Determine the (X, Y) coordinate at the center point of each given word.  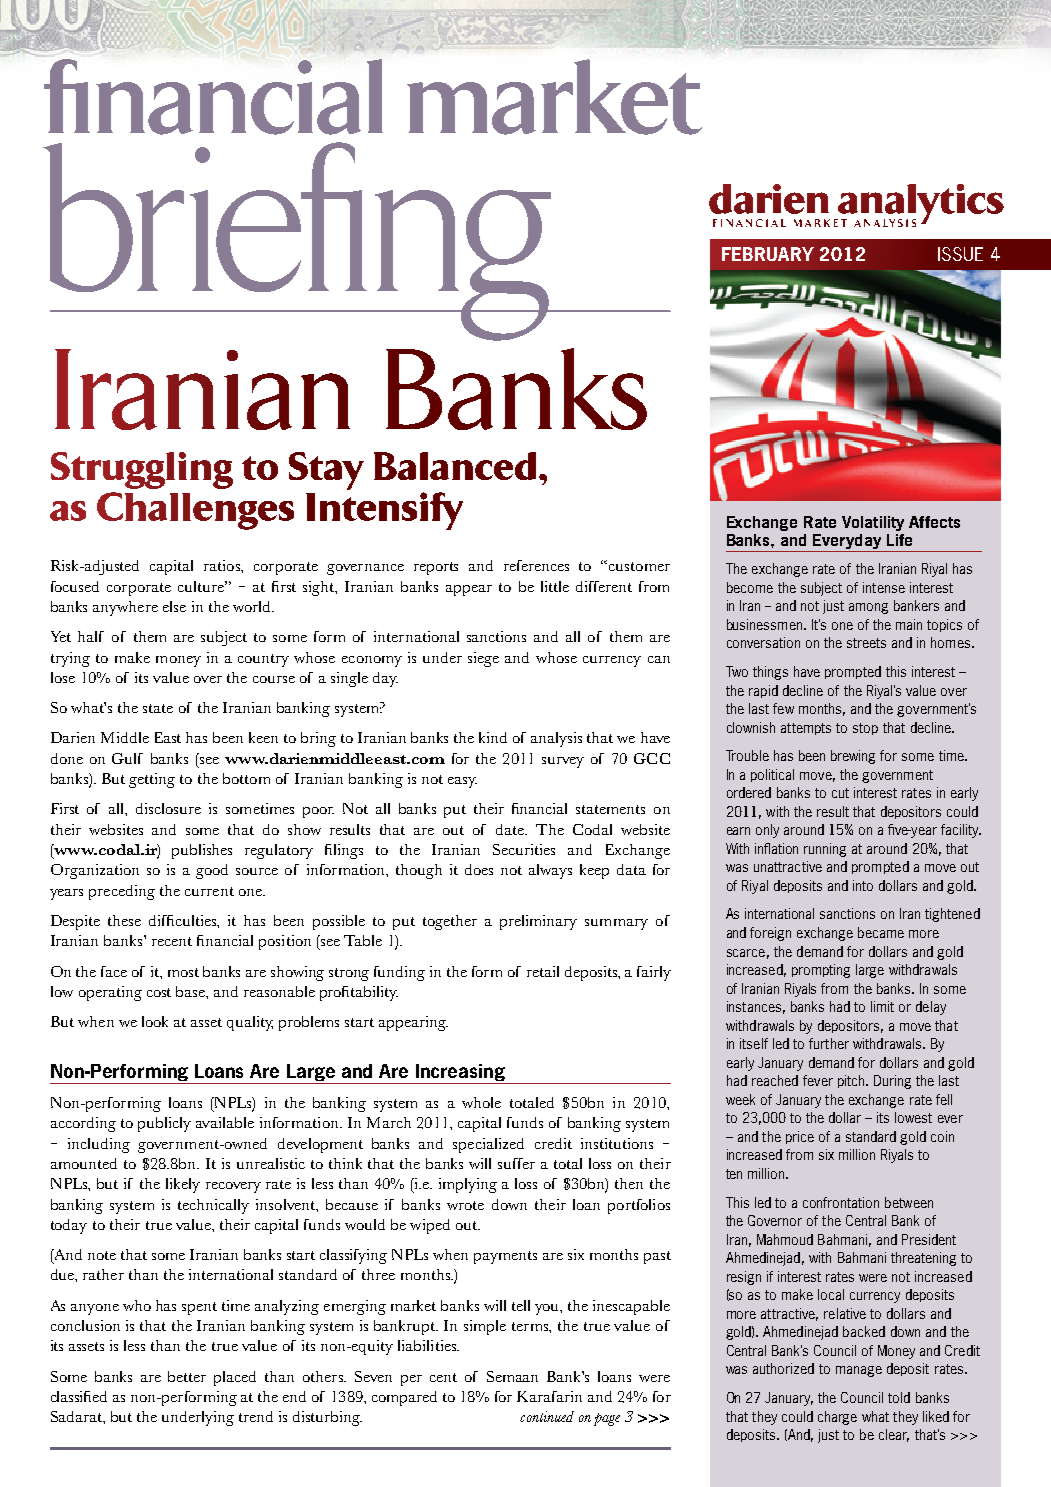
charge (837, 1418)
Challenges (195, 511)
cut (840, 793)
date (511, 829)
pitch (852, 1081)
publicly (164, 1124)
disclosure (168, 808)
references (536, 565)
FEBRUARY (768, 254)
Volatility (873, 523)
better (187, 1376)
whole (481, 1102)
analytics (920, 205)
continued (547, 1416)
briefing (298, 241)
